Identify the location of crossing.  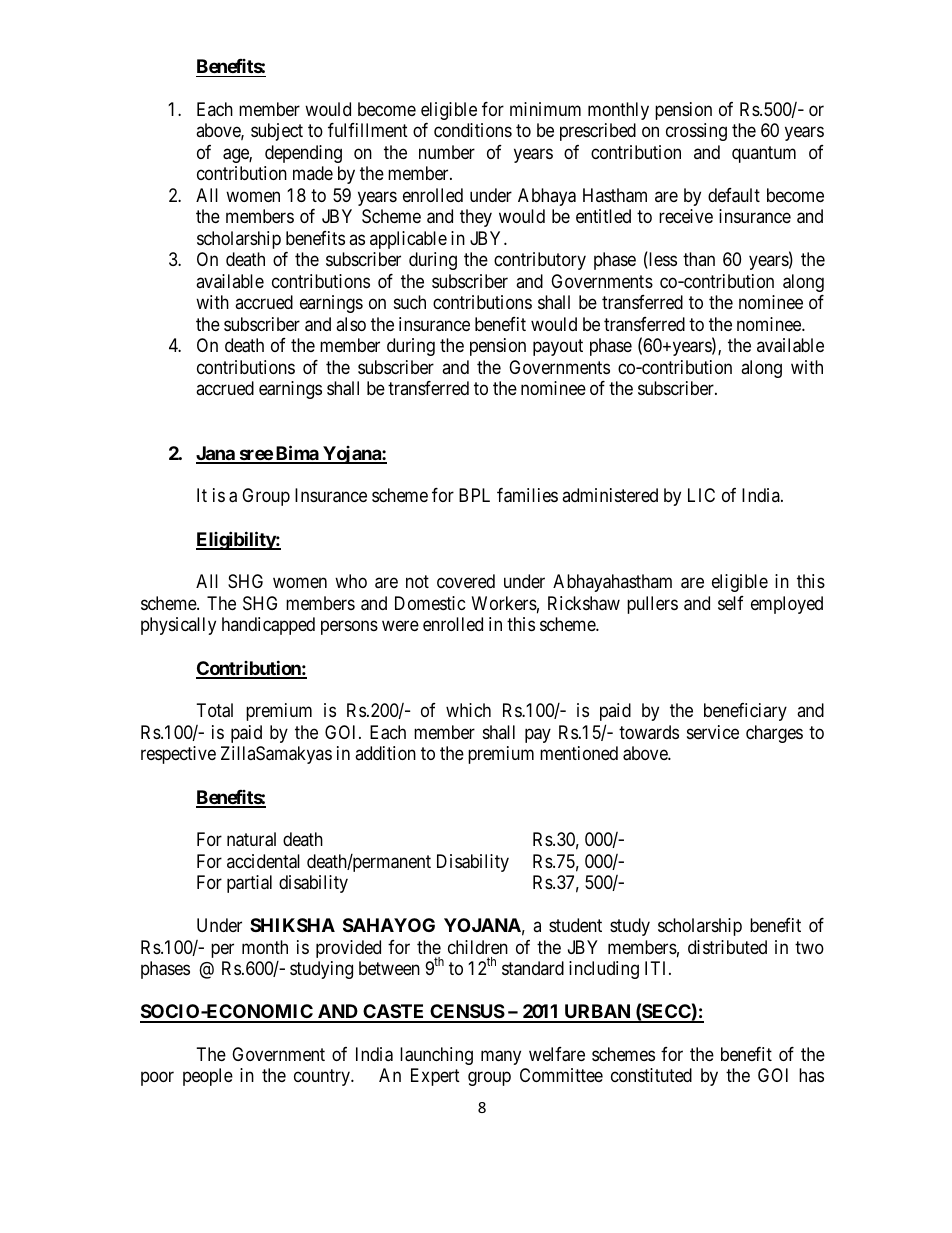
(696, 132).
